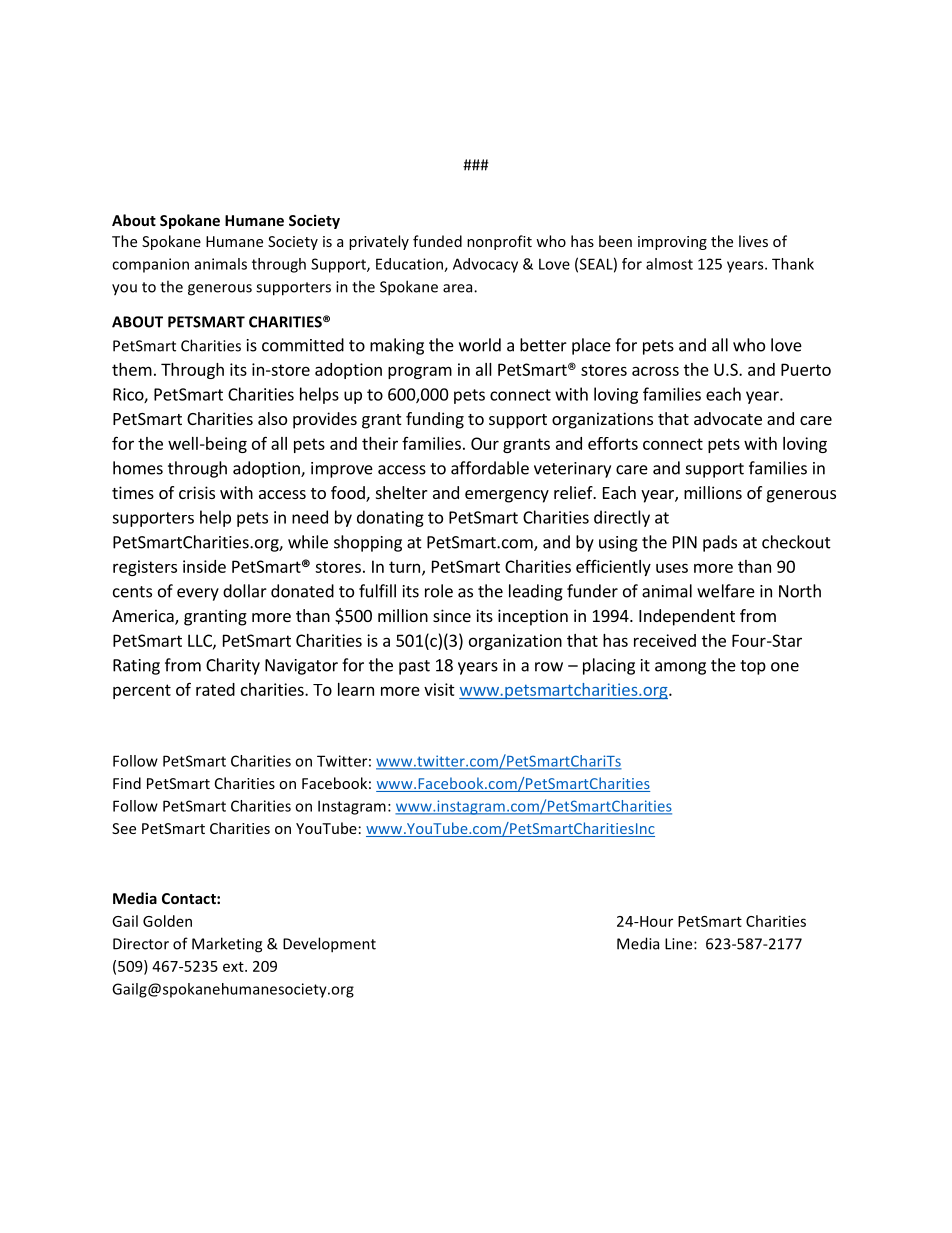  Describe the element at coordinates (198, 594) in the document. I see `every` at that location.
